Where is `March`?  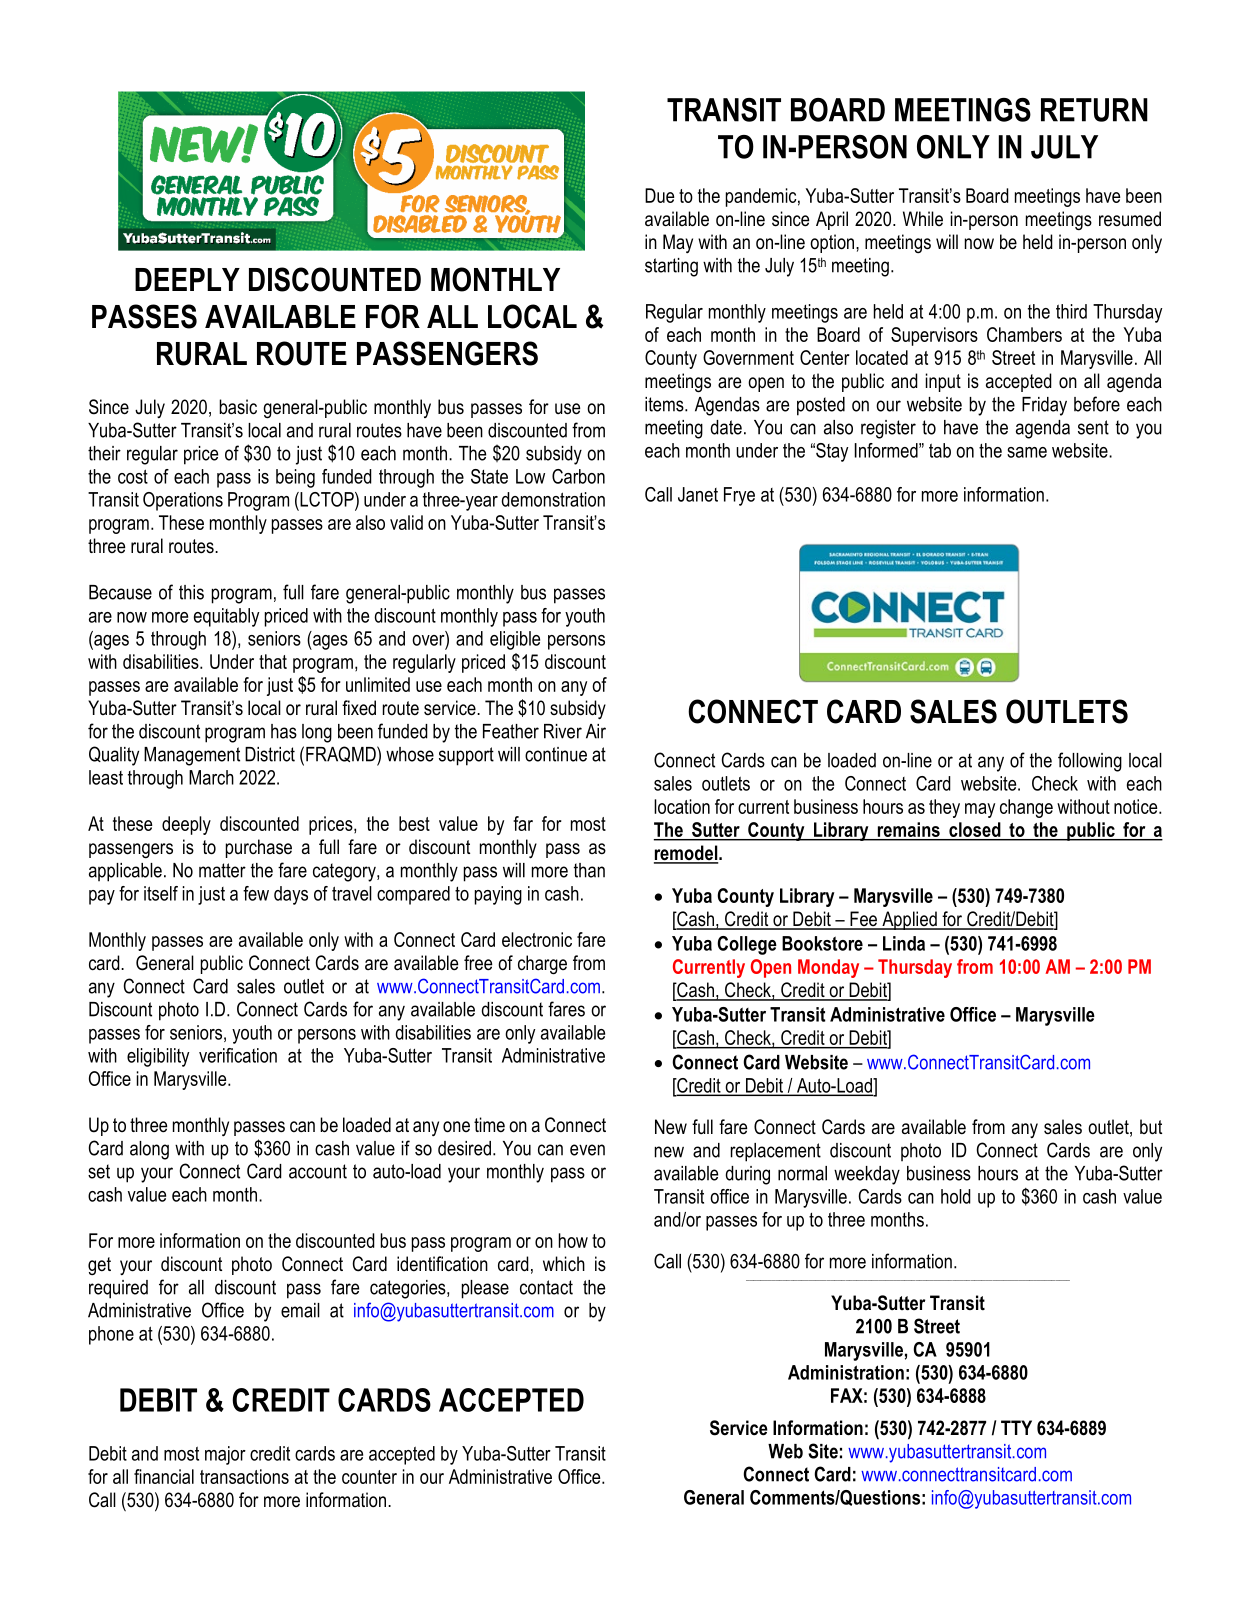
March is located at coordinates (211, 777).
